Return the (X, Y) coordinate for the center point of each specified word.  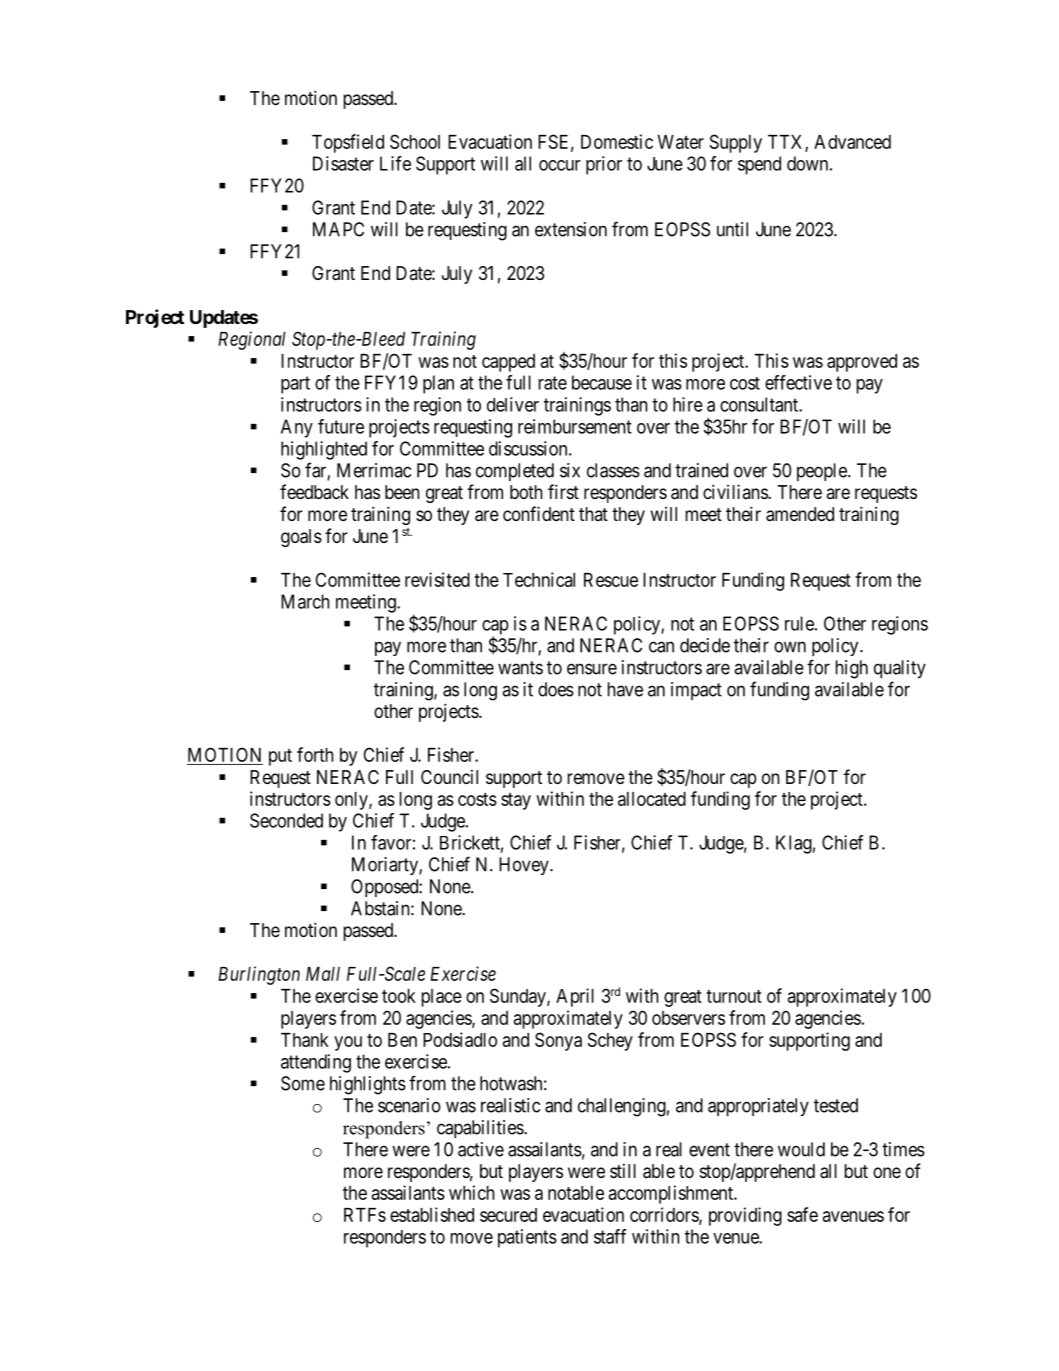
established (432, 1214)
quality (900, 669)
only (352, 801)
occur (560, 165)
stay (516, 801)
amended (800, 514)
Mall (323, 974)
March (305, 601)
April (575, 997)
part (295, 385)
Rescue (611, 580)
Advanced (852, 142)
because (602, 382)
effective (798, 382)
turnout (734, 996)
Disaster (343, 163)
